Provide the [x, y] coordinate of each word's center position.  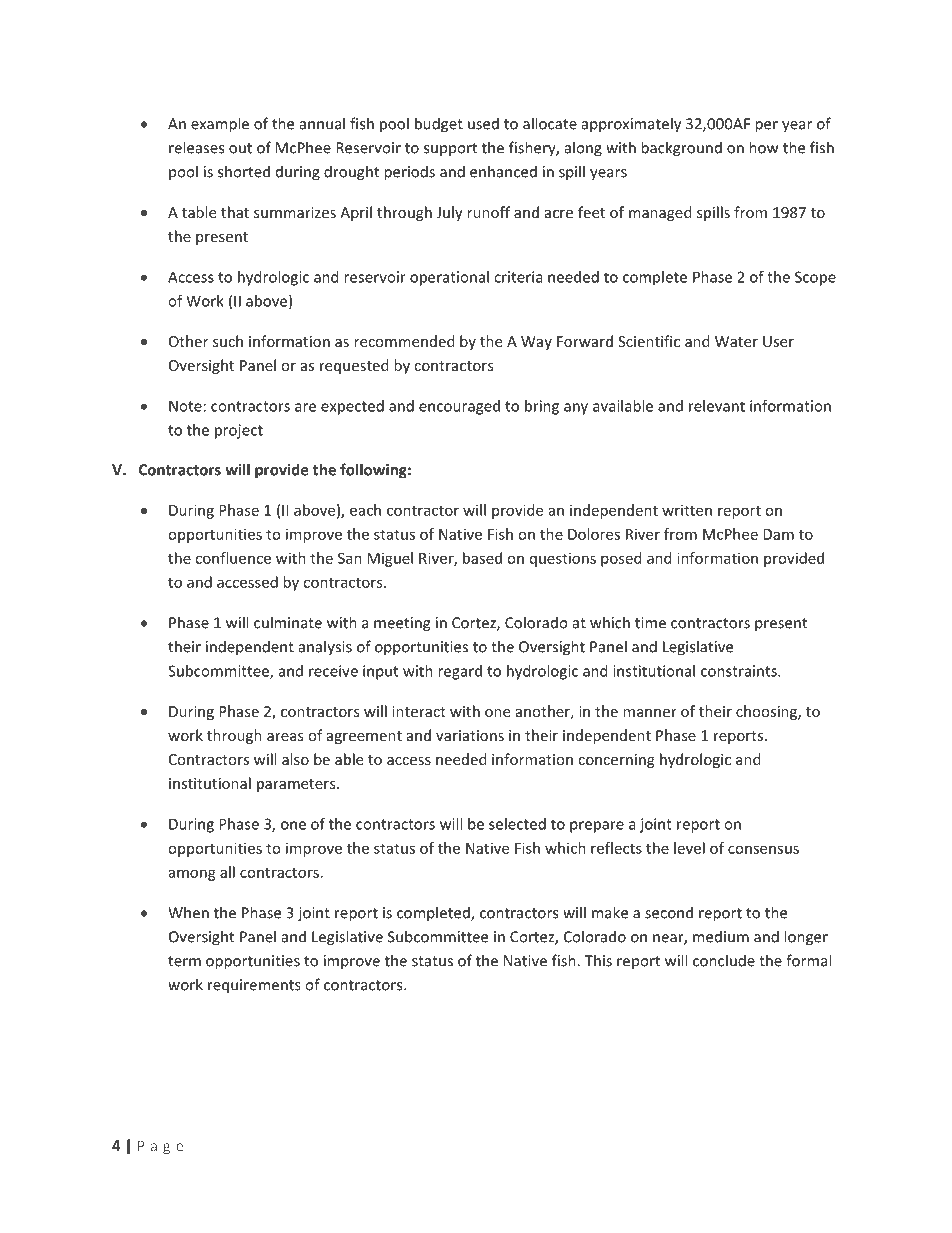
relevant [717, 406]
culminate [288, 622]
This [598, 960]
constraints [740, 671]
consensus [763, 849]
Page [160, 1147]
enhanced [503, 171]
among [192, 875]
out [240, 148]
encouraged [459, 407]
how [763, 147]
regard [460, 672]
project [239, 431]
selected [517, 824]
